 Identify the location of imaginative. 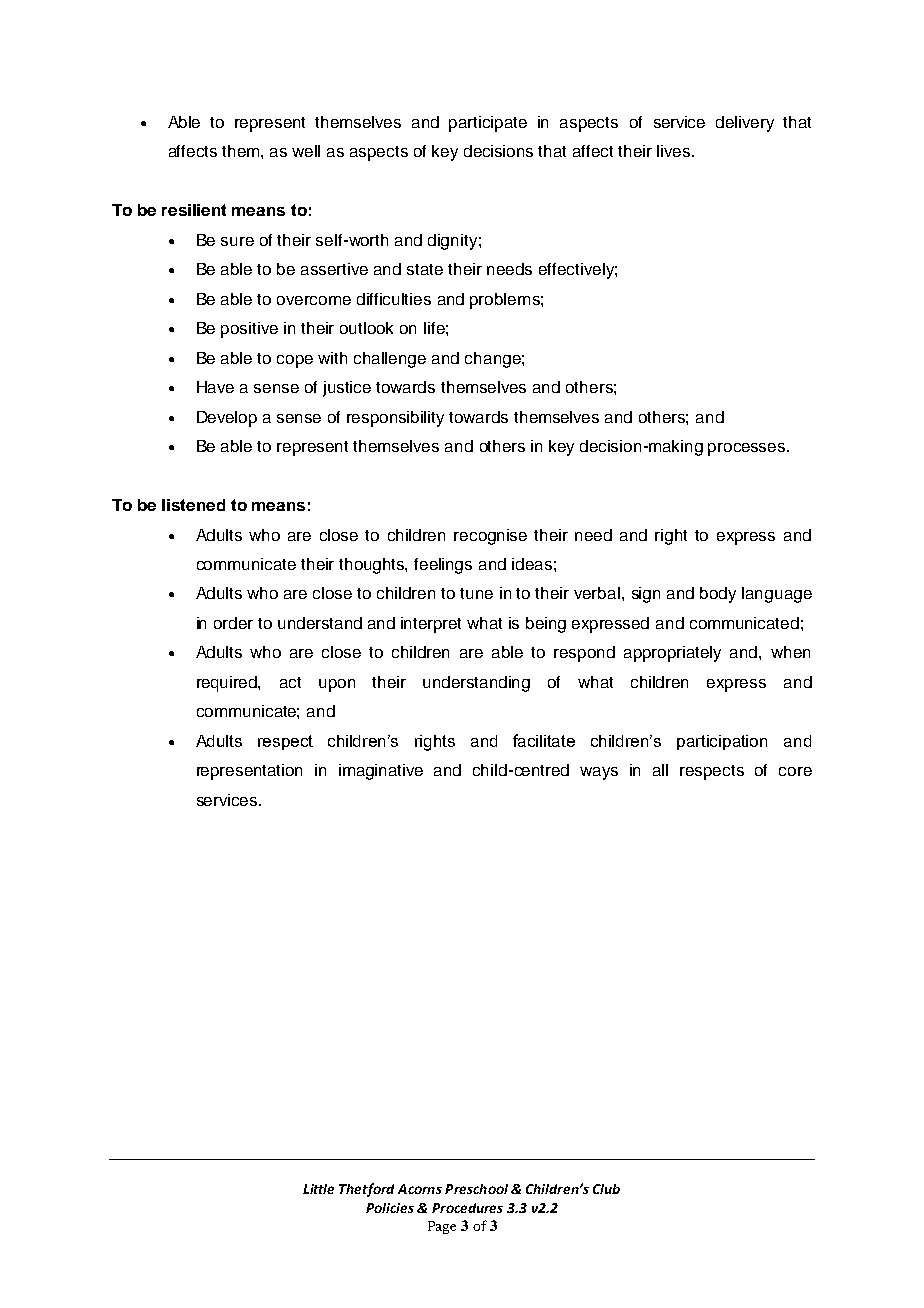
(381, 772).
